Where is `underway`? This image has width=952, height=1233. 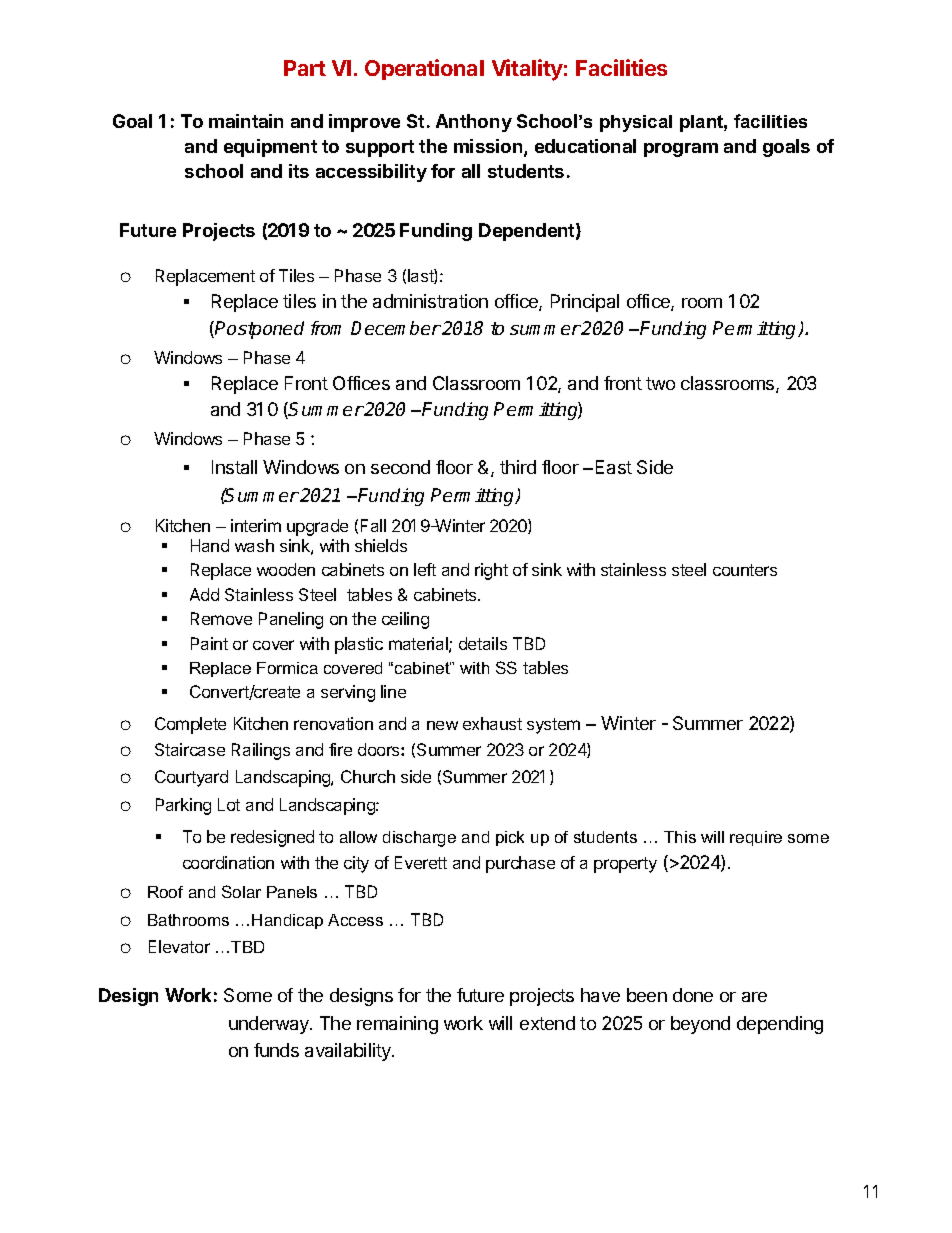 underway is located at coordinates (270, 1025).
